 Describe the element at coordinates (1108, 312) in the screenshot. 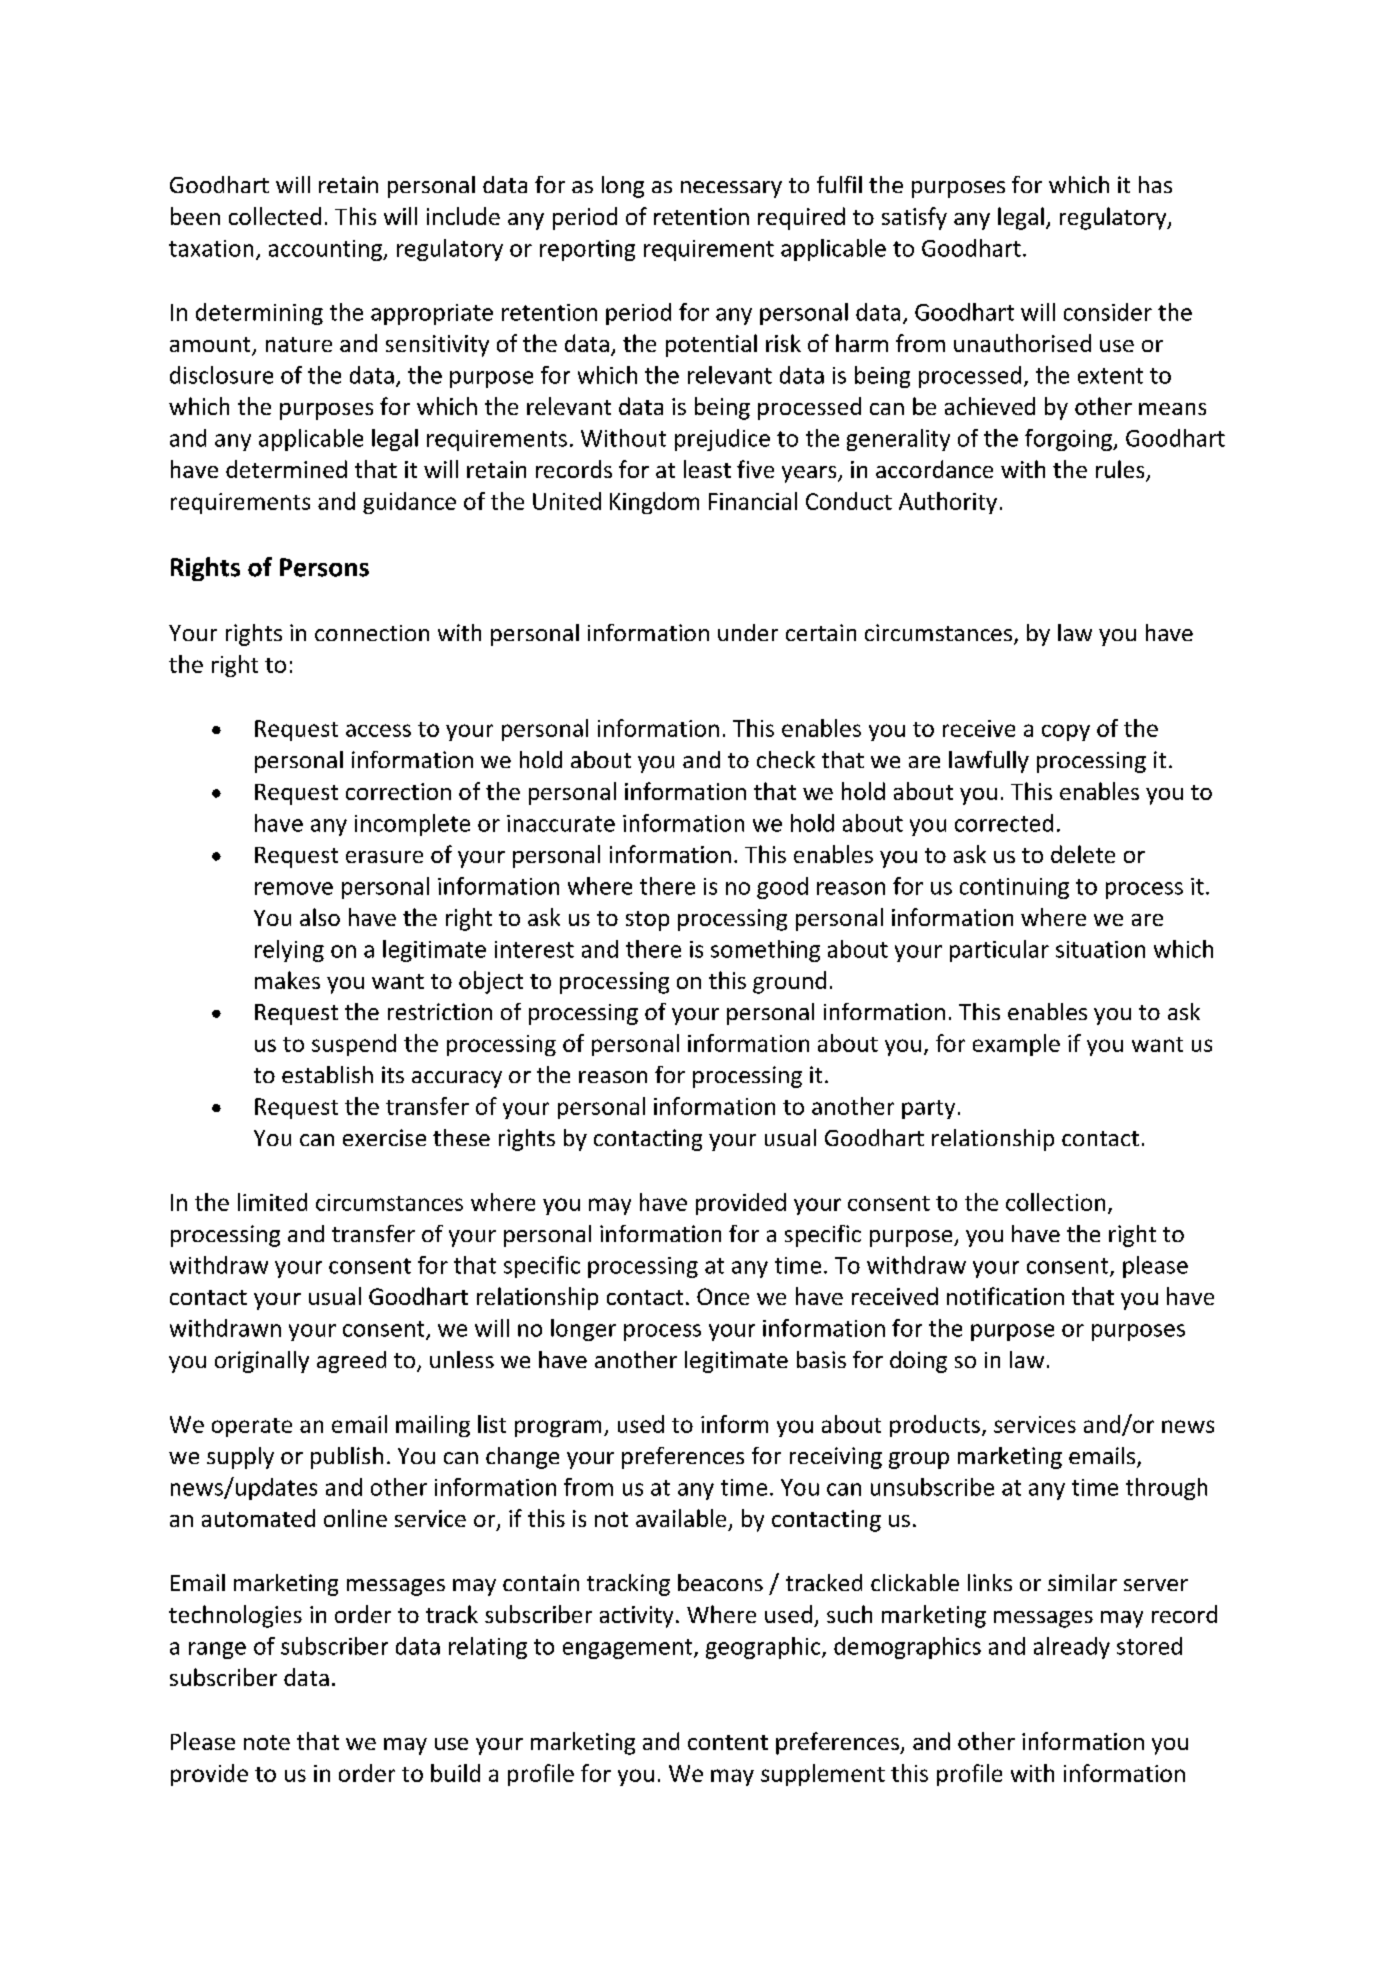

I see `consider` at that location.
